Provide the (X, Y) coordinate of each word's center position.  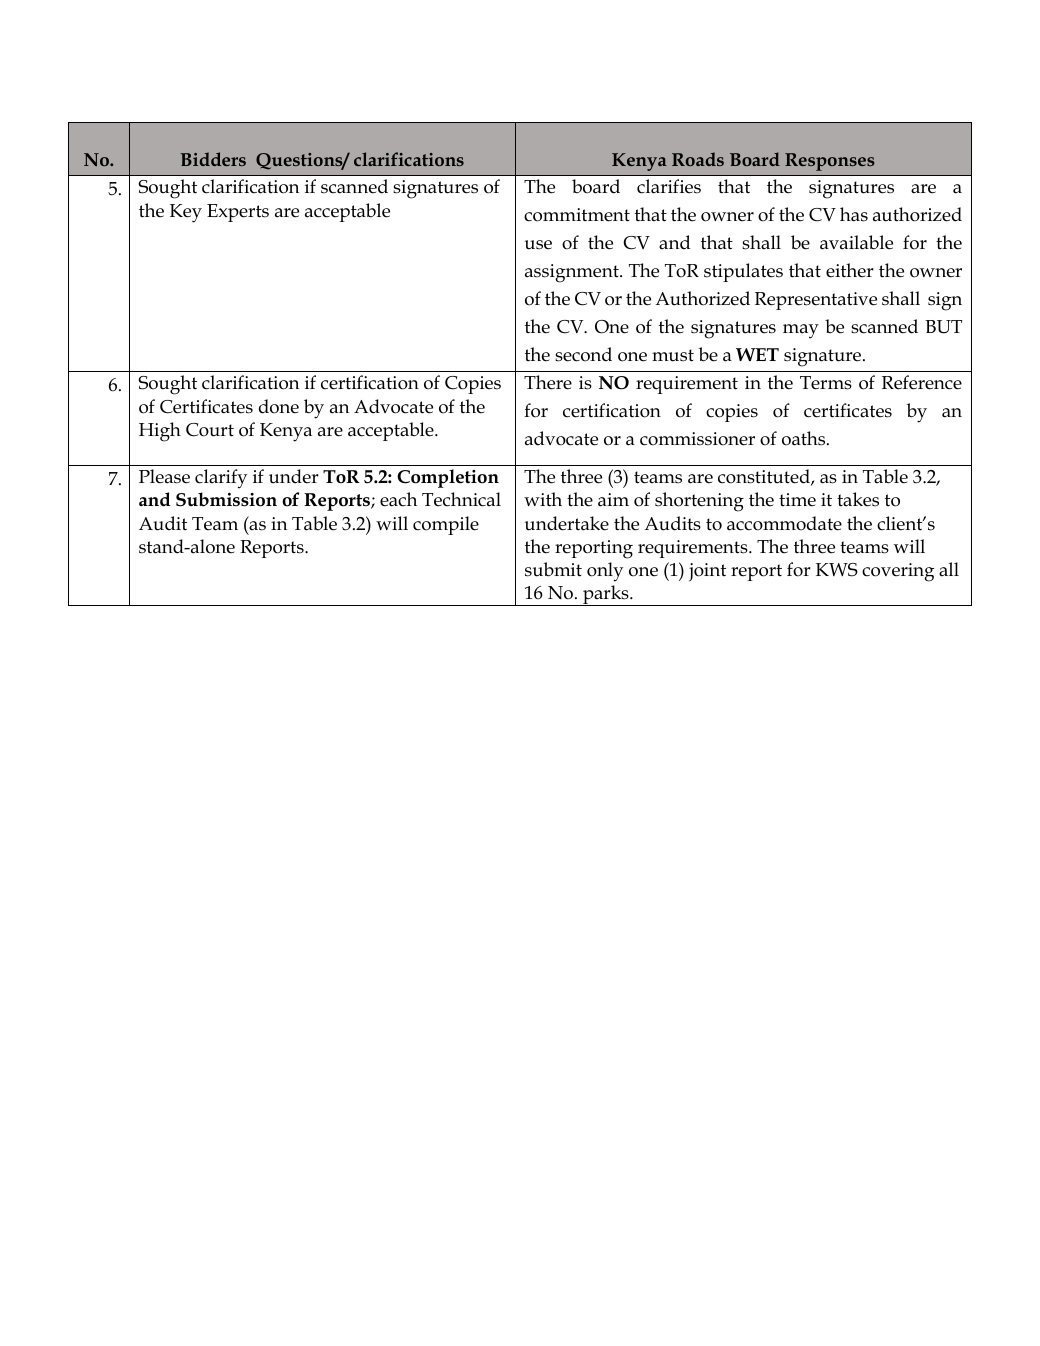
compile (446, 525)
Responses (830, 162)
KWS (837, 570)
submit (553, 569)
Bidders (213, 159)
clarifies (669, 186)
